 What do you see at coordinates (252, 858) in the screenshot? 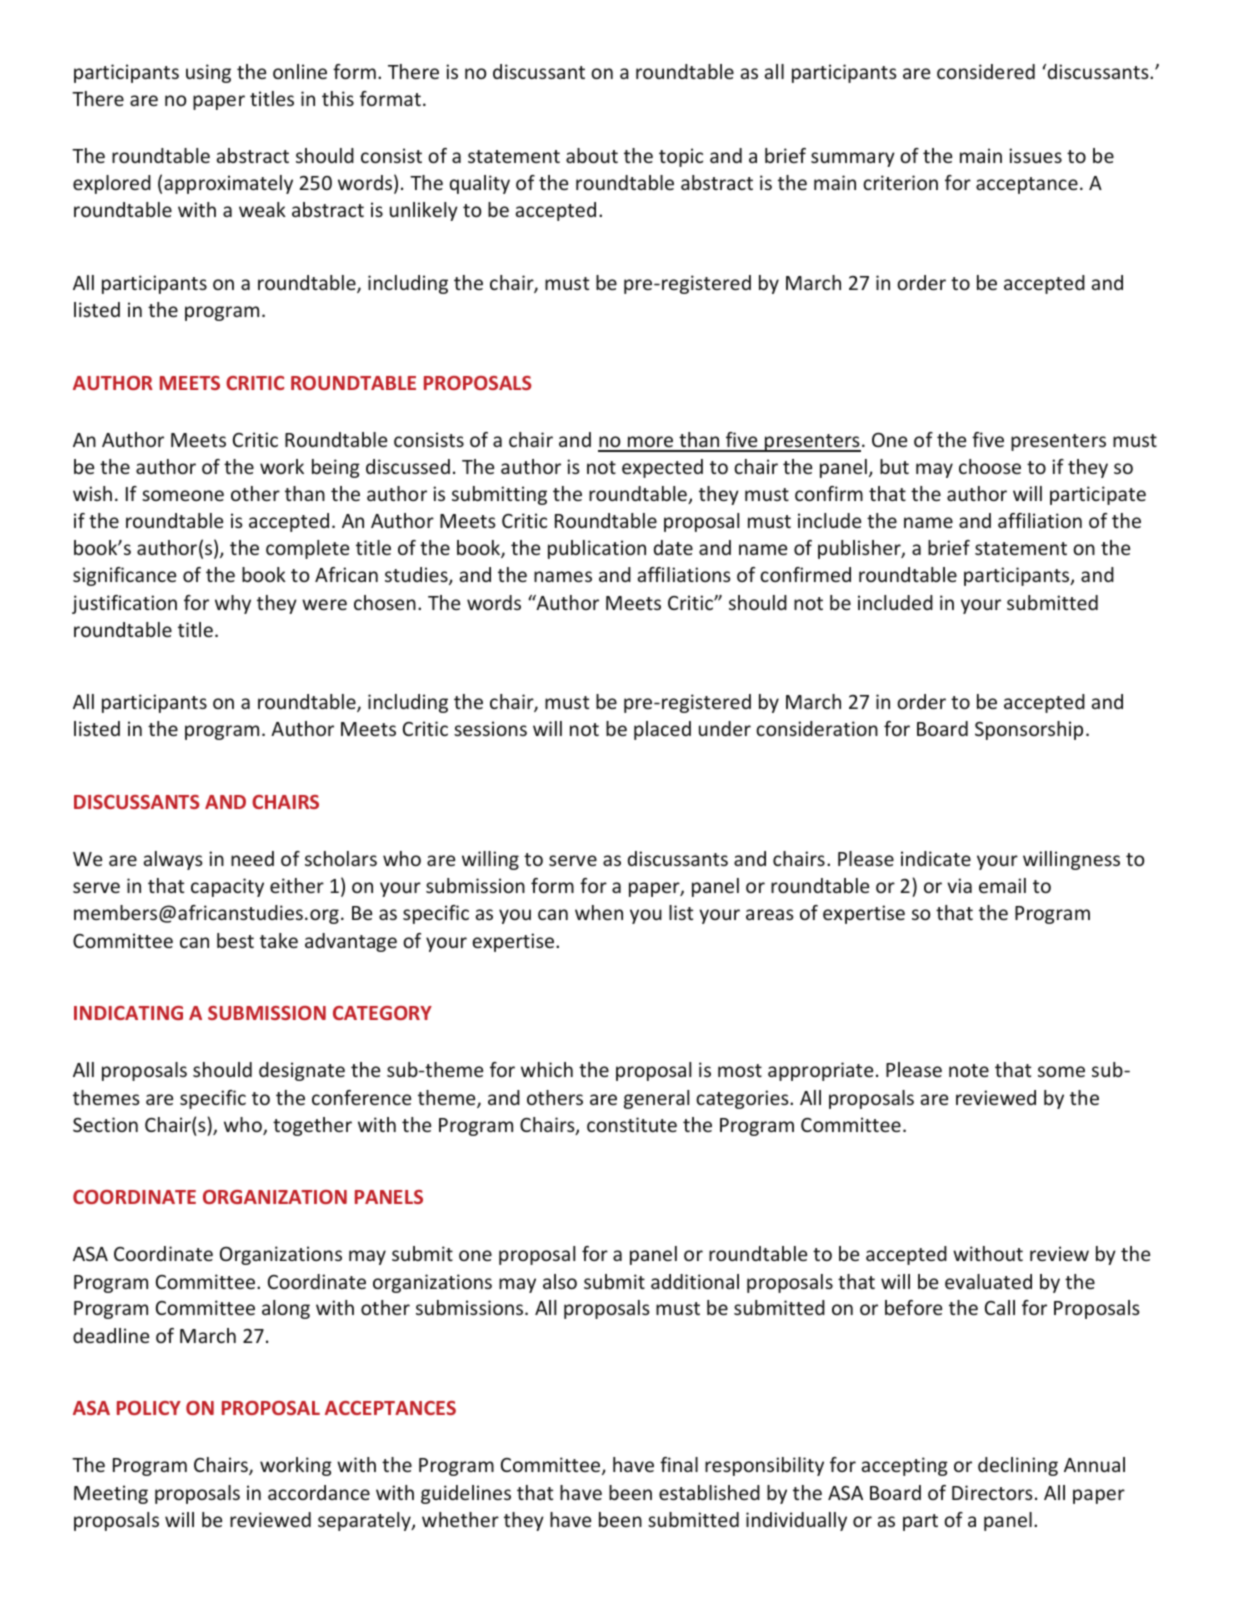
I see `need` at bounding box center [252, 858].
